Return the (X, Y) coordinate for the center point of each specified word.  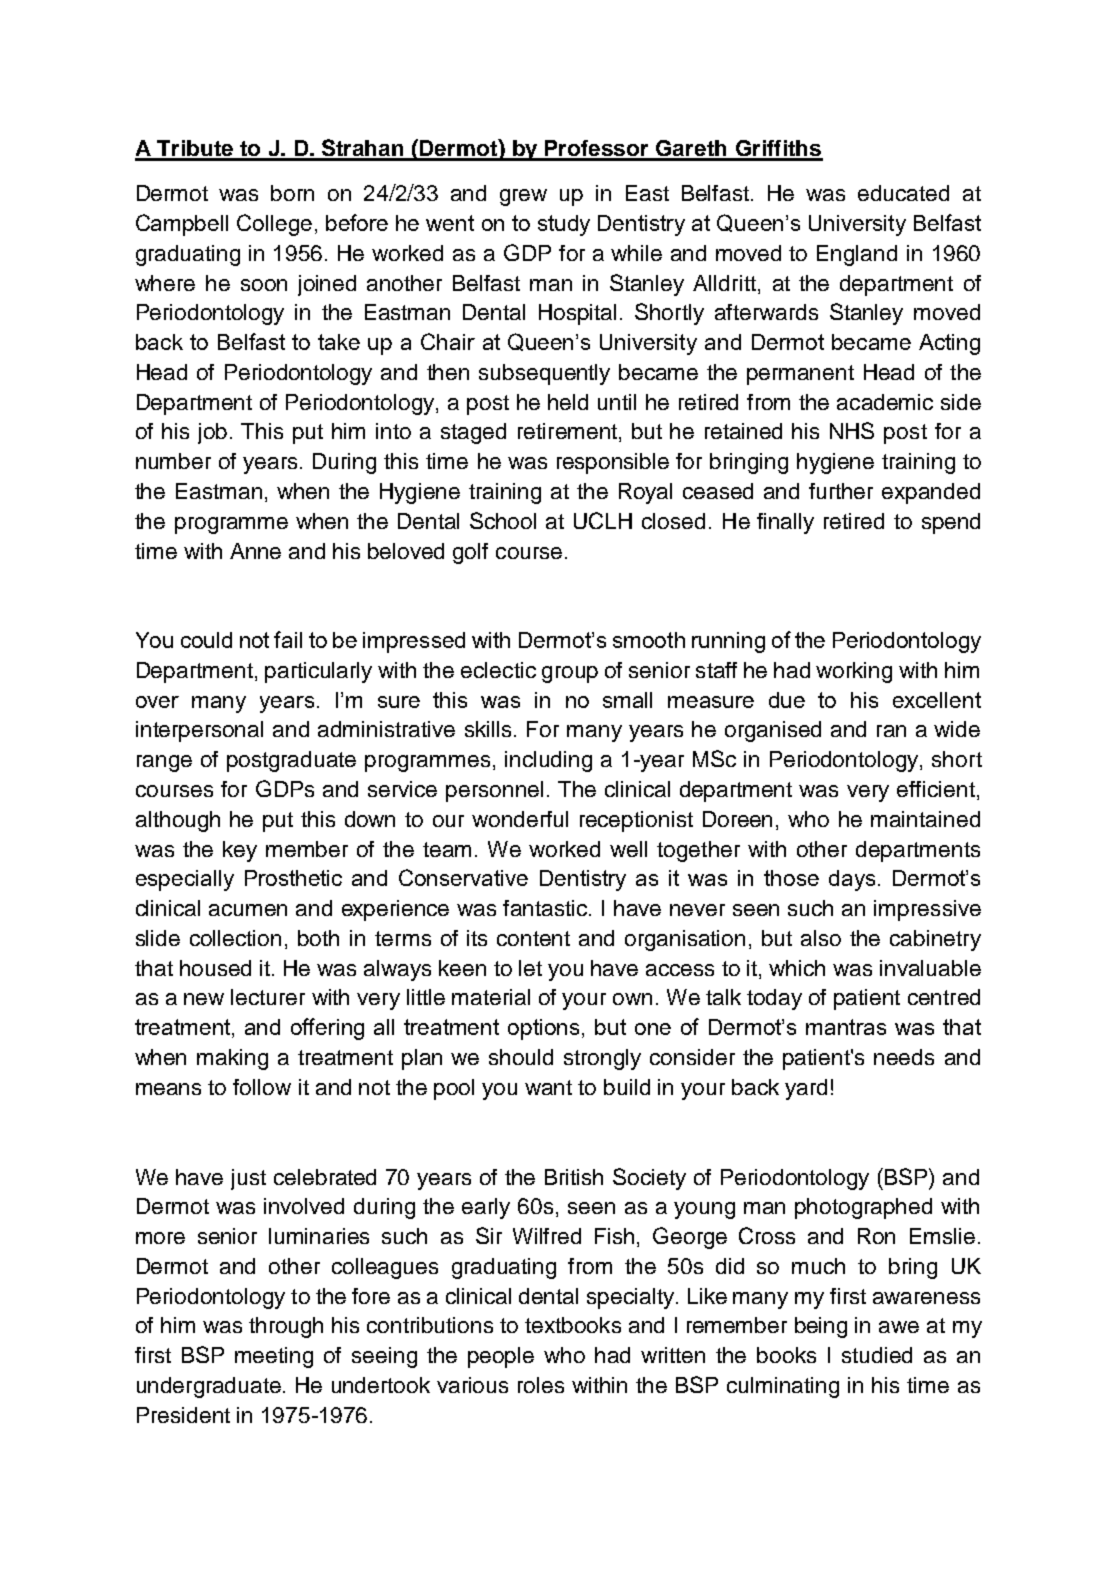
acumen (248, 910)
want (548, 1087)
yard (806, 1089)
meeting (274, 1357)
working (854, 672)
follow (262, 1087)
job (212, 433)
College (274, 225)
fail (288, 639)
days (852, 880)
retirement (567, 431)
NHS (852, 430)
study (564, 225)
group (570, 674)
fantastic (546, 908)
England (857, 255)
